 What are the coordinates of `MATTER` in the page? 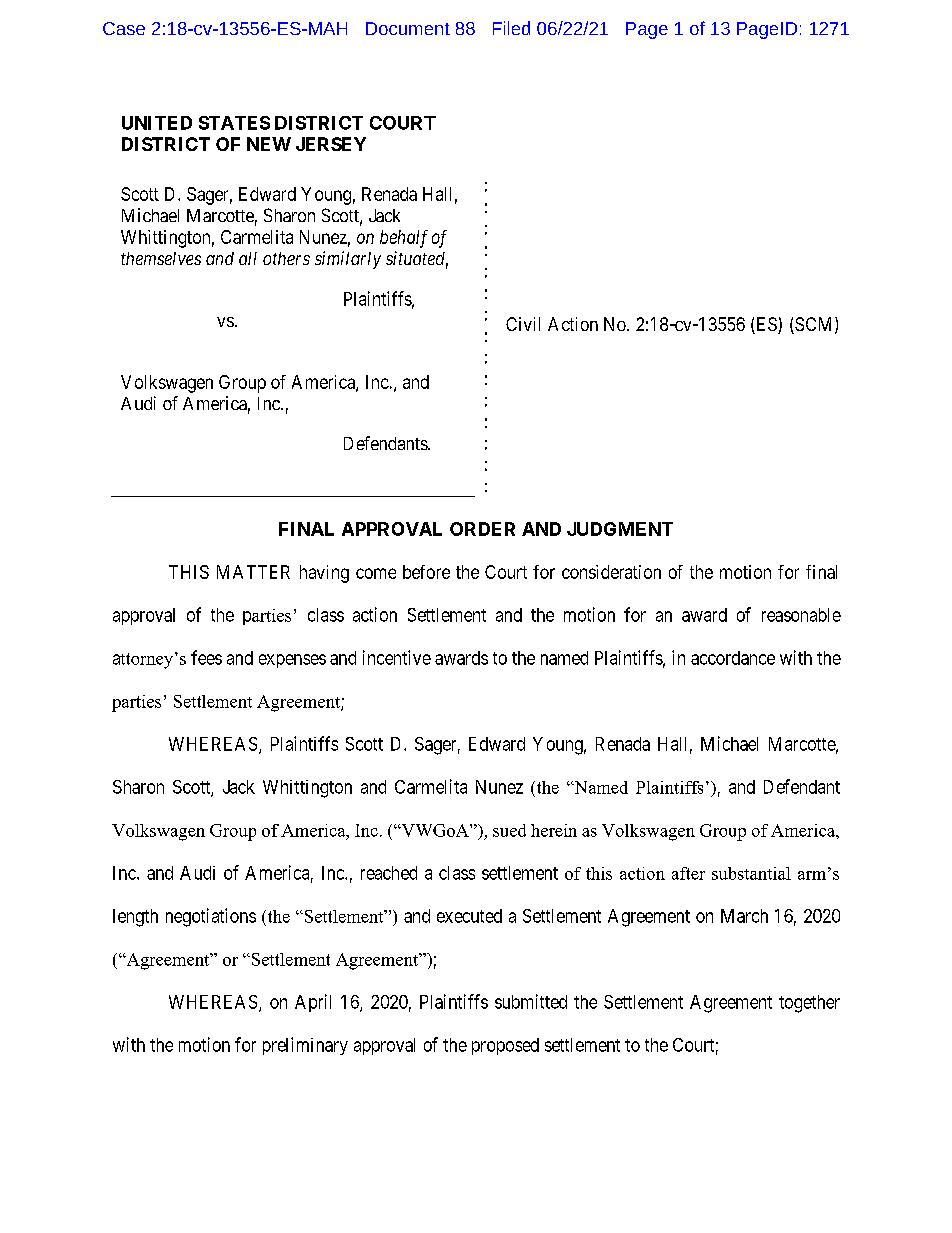 It's located at (253, 572).
